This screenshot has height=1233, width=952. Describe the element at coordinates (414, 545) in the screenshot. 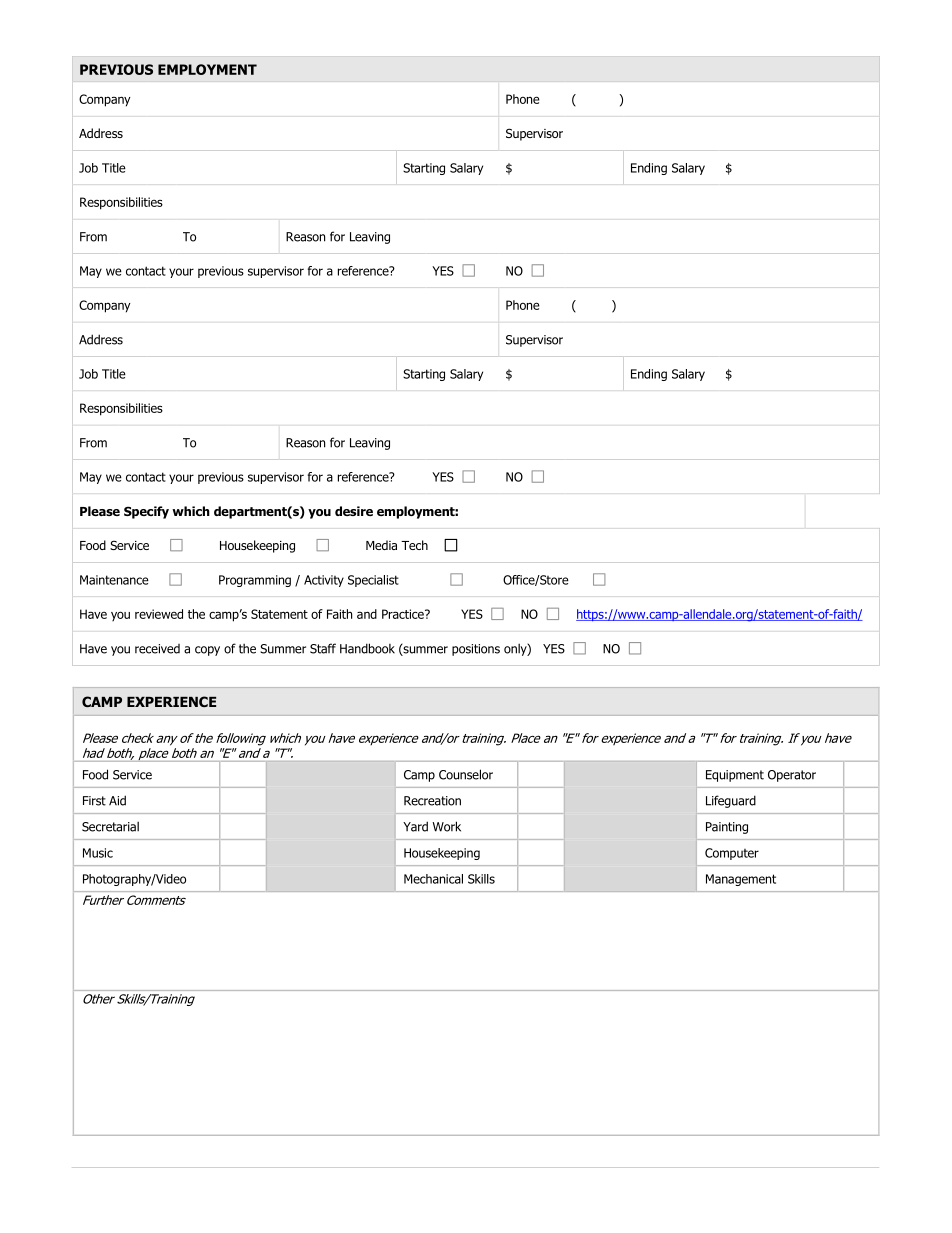

I see `Tech` at that location.
